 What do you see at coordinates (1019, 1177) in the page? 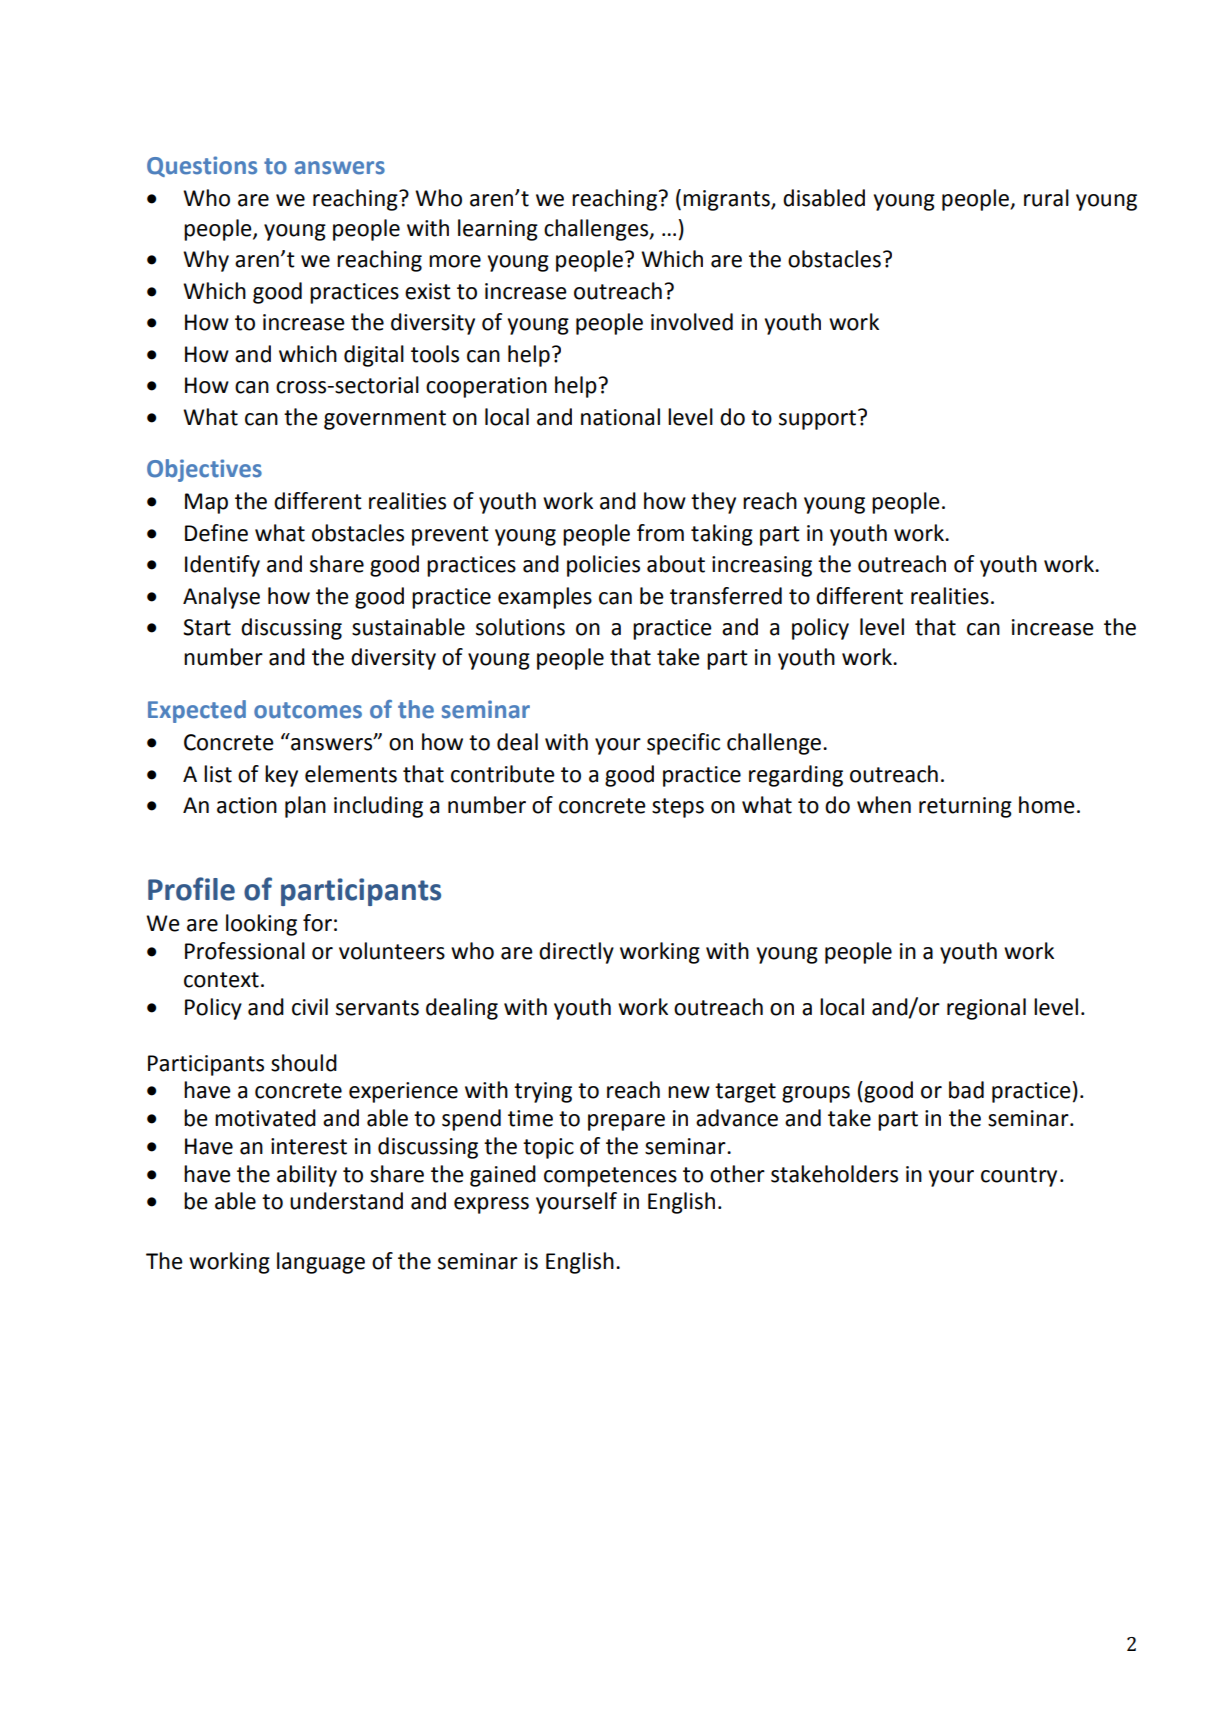
I see `country` at bounding box center [1019, 1177].
